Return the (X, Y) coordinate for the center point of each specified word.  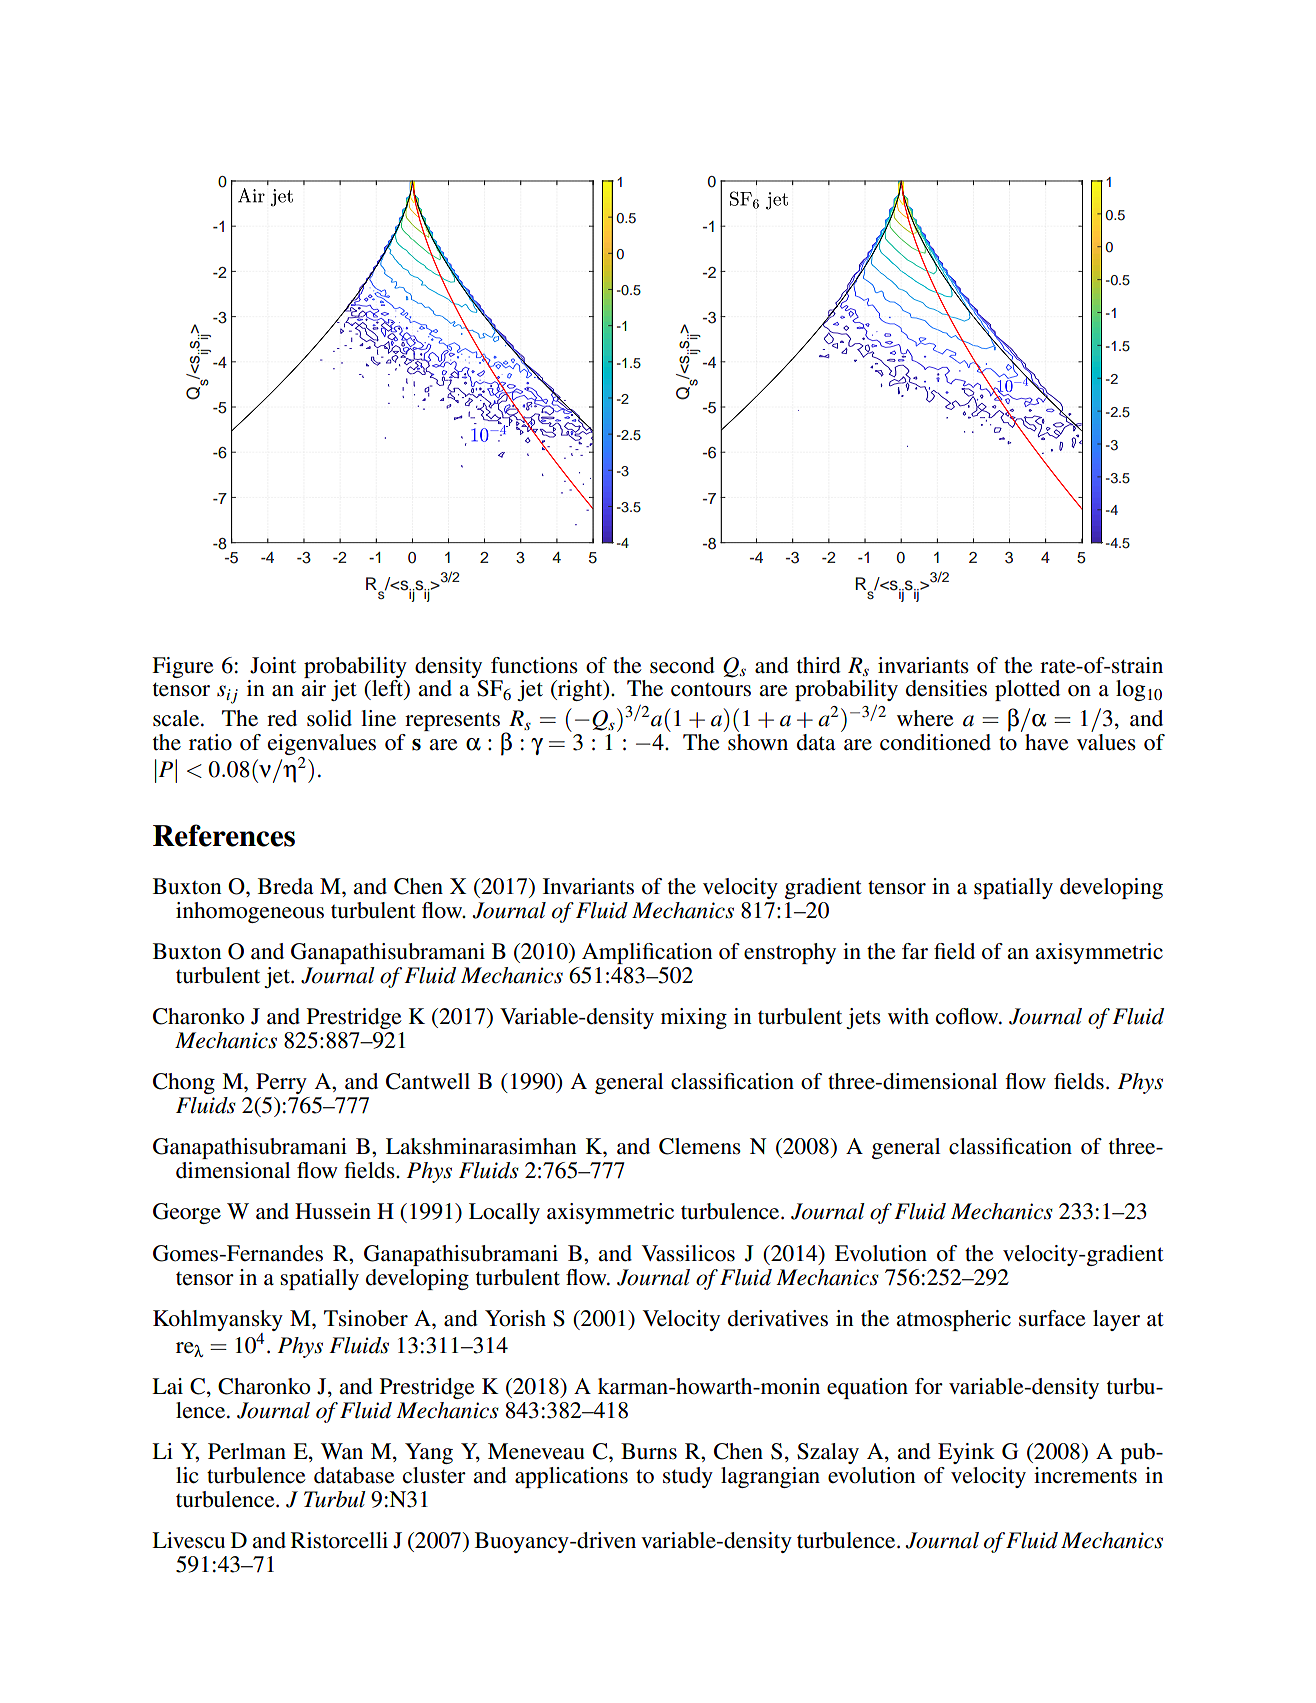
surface (1052, 1318)
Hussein (333, 1211)
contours (711, 690)
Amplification (647, 953)
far (915, 951)
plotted (1027, 690)
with (908, 1016)
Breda (285, 886)
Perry (281, 1083)
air (313, 688)
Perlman (247, 1451)
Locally (504, 1213)
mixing (694, 1018)
